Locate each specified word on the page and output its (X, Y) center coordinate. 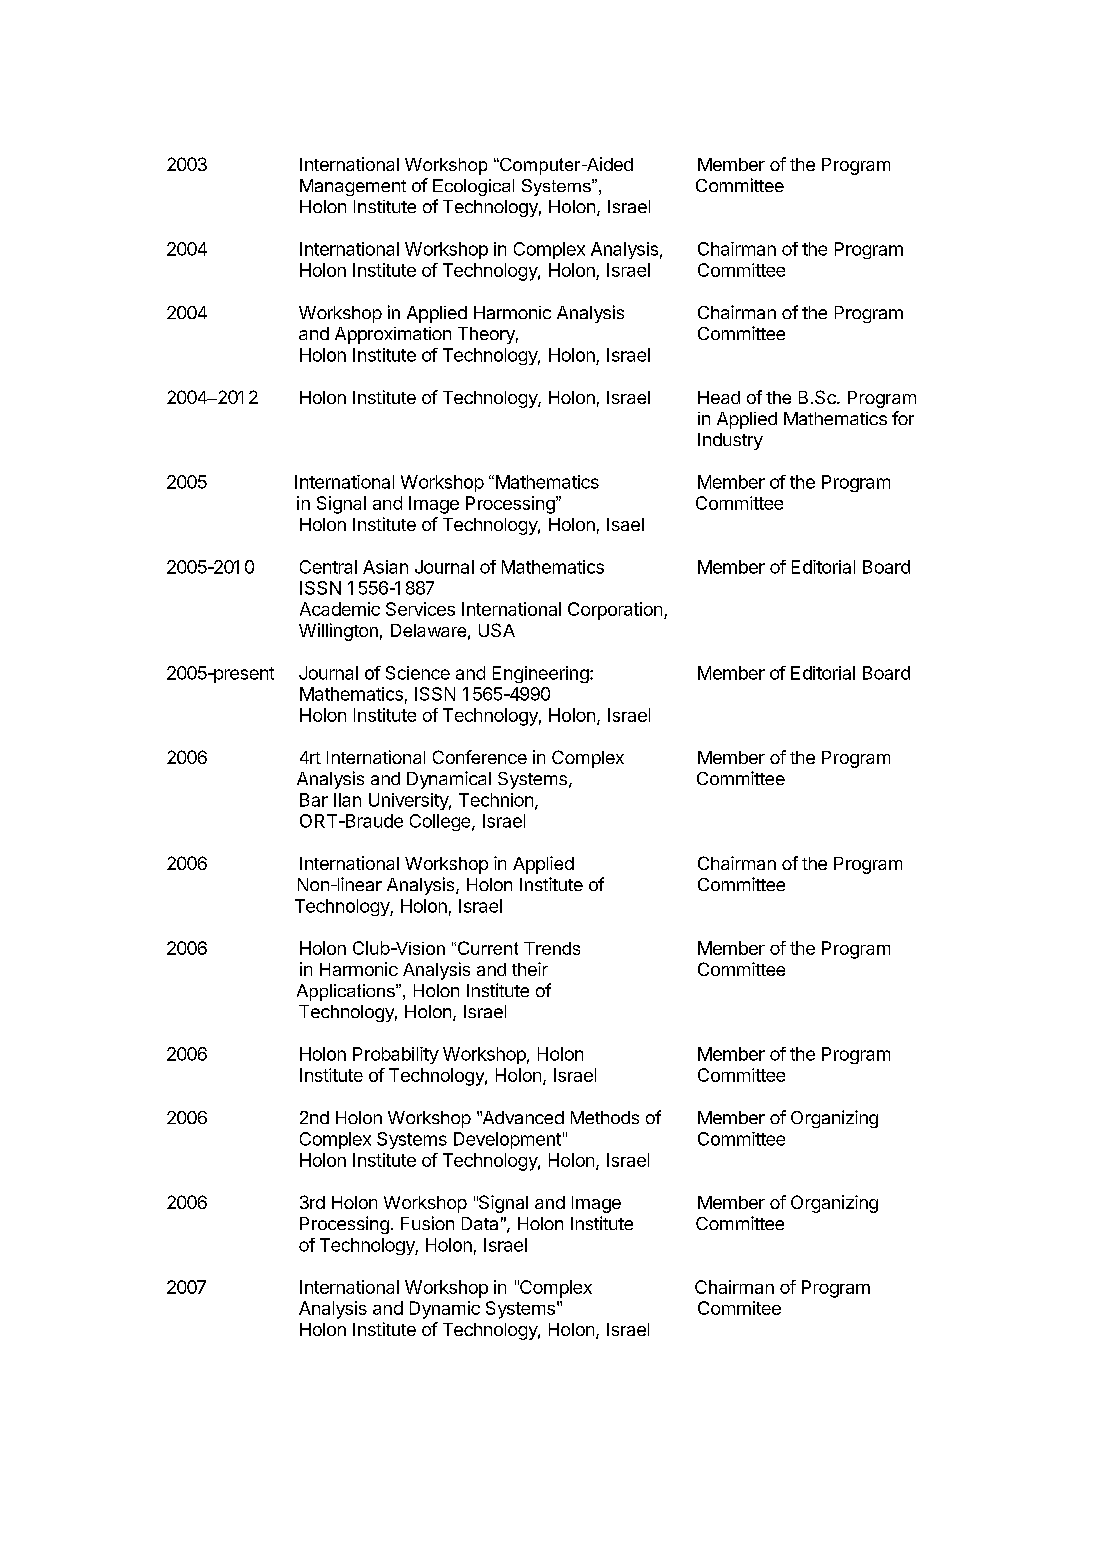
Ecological (473, 187)
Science (418, 673)
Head (719, 397)
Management (353, 187)
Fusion (427, 1223)
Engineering (542, 674)
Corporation (615, 611)
